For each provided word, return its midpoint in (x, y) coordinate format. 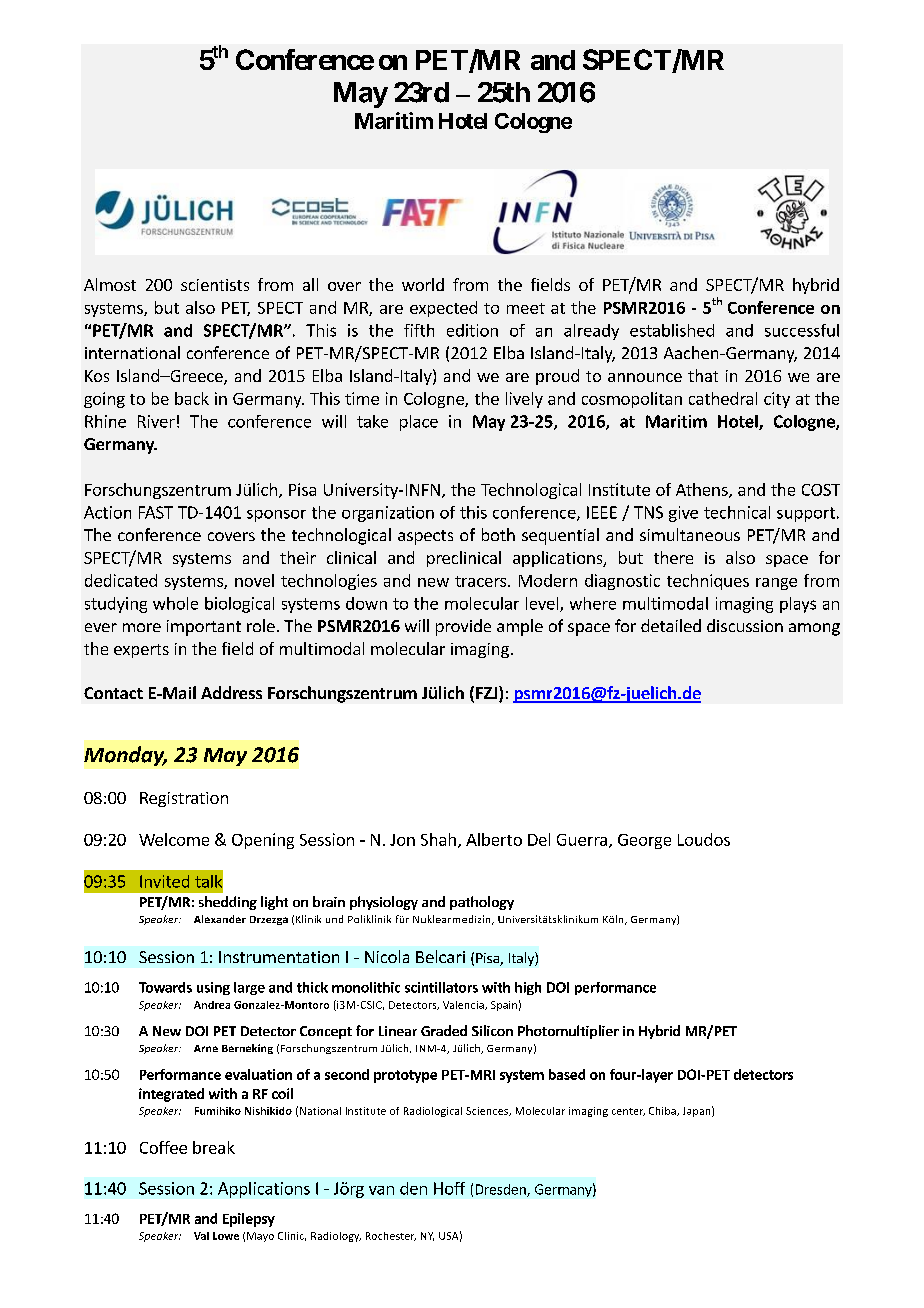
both (498, 534)
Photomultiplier (568, 1032)
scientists (215, 285)
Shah (438, 839)
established (672, 330)
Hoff (449, 1188)
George (644, 841)
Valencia (464, 1005)
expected (443, 309)
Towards (165, 987)
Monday (125, 756)
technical (737, 512)
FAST (156, 512)
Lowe (226, 1236)
